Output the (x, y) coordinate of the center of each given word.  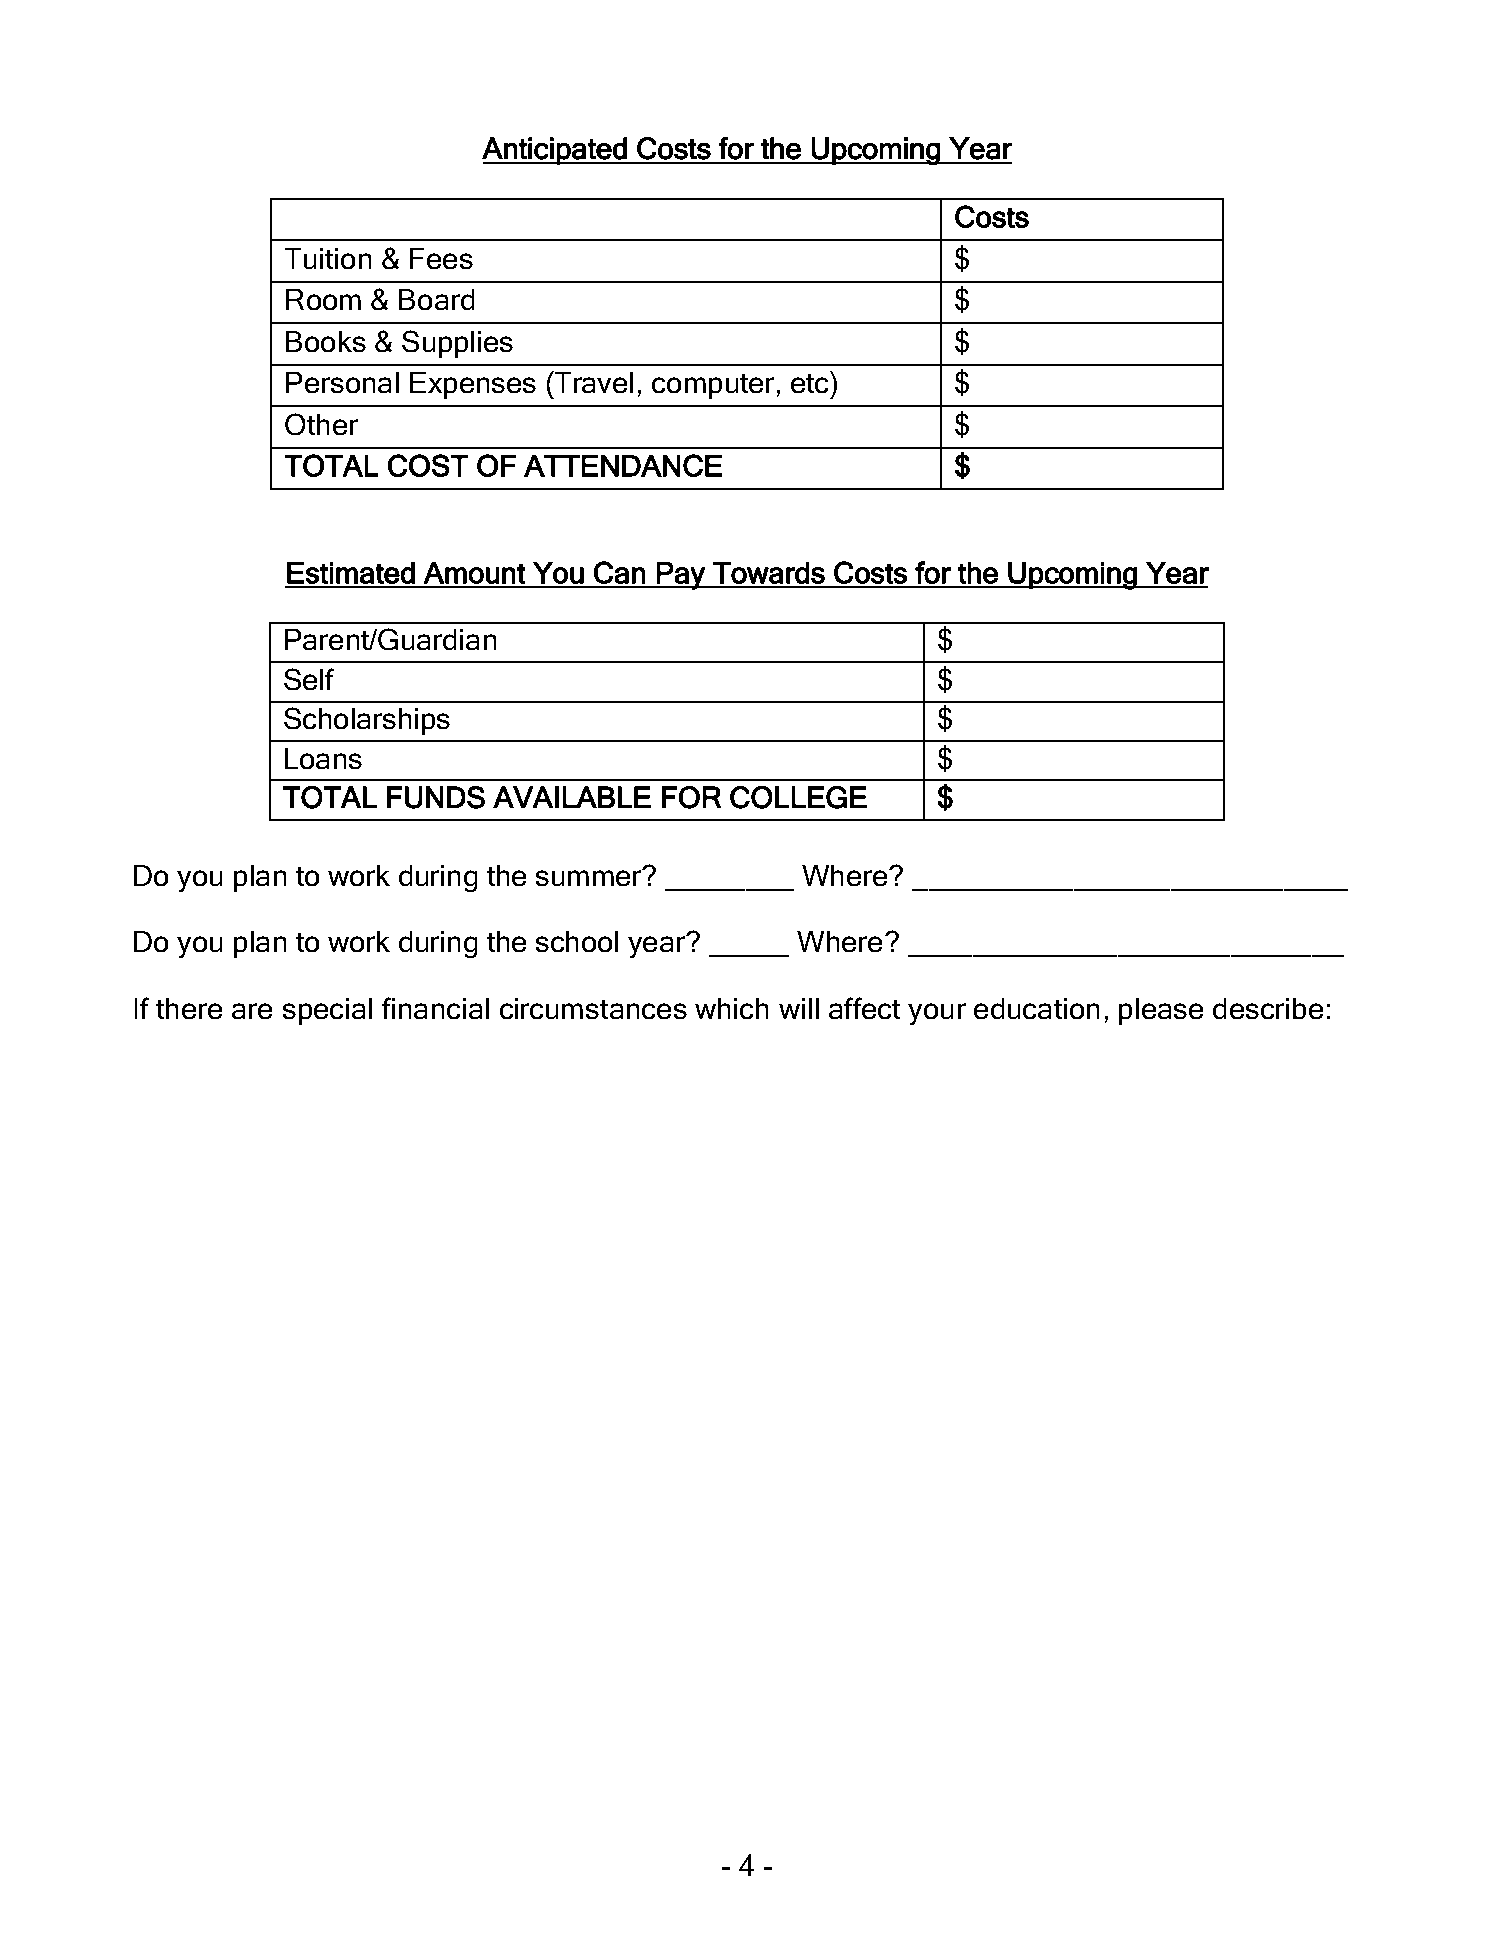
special (327, 1011)
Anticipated (555, 151)
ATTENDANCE (623, 465)
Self (309, 679)
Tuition (328, 258)
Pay (681, 576)
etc (809, 383)
